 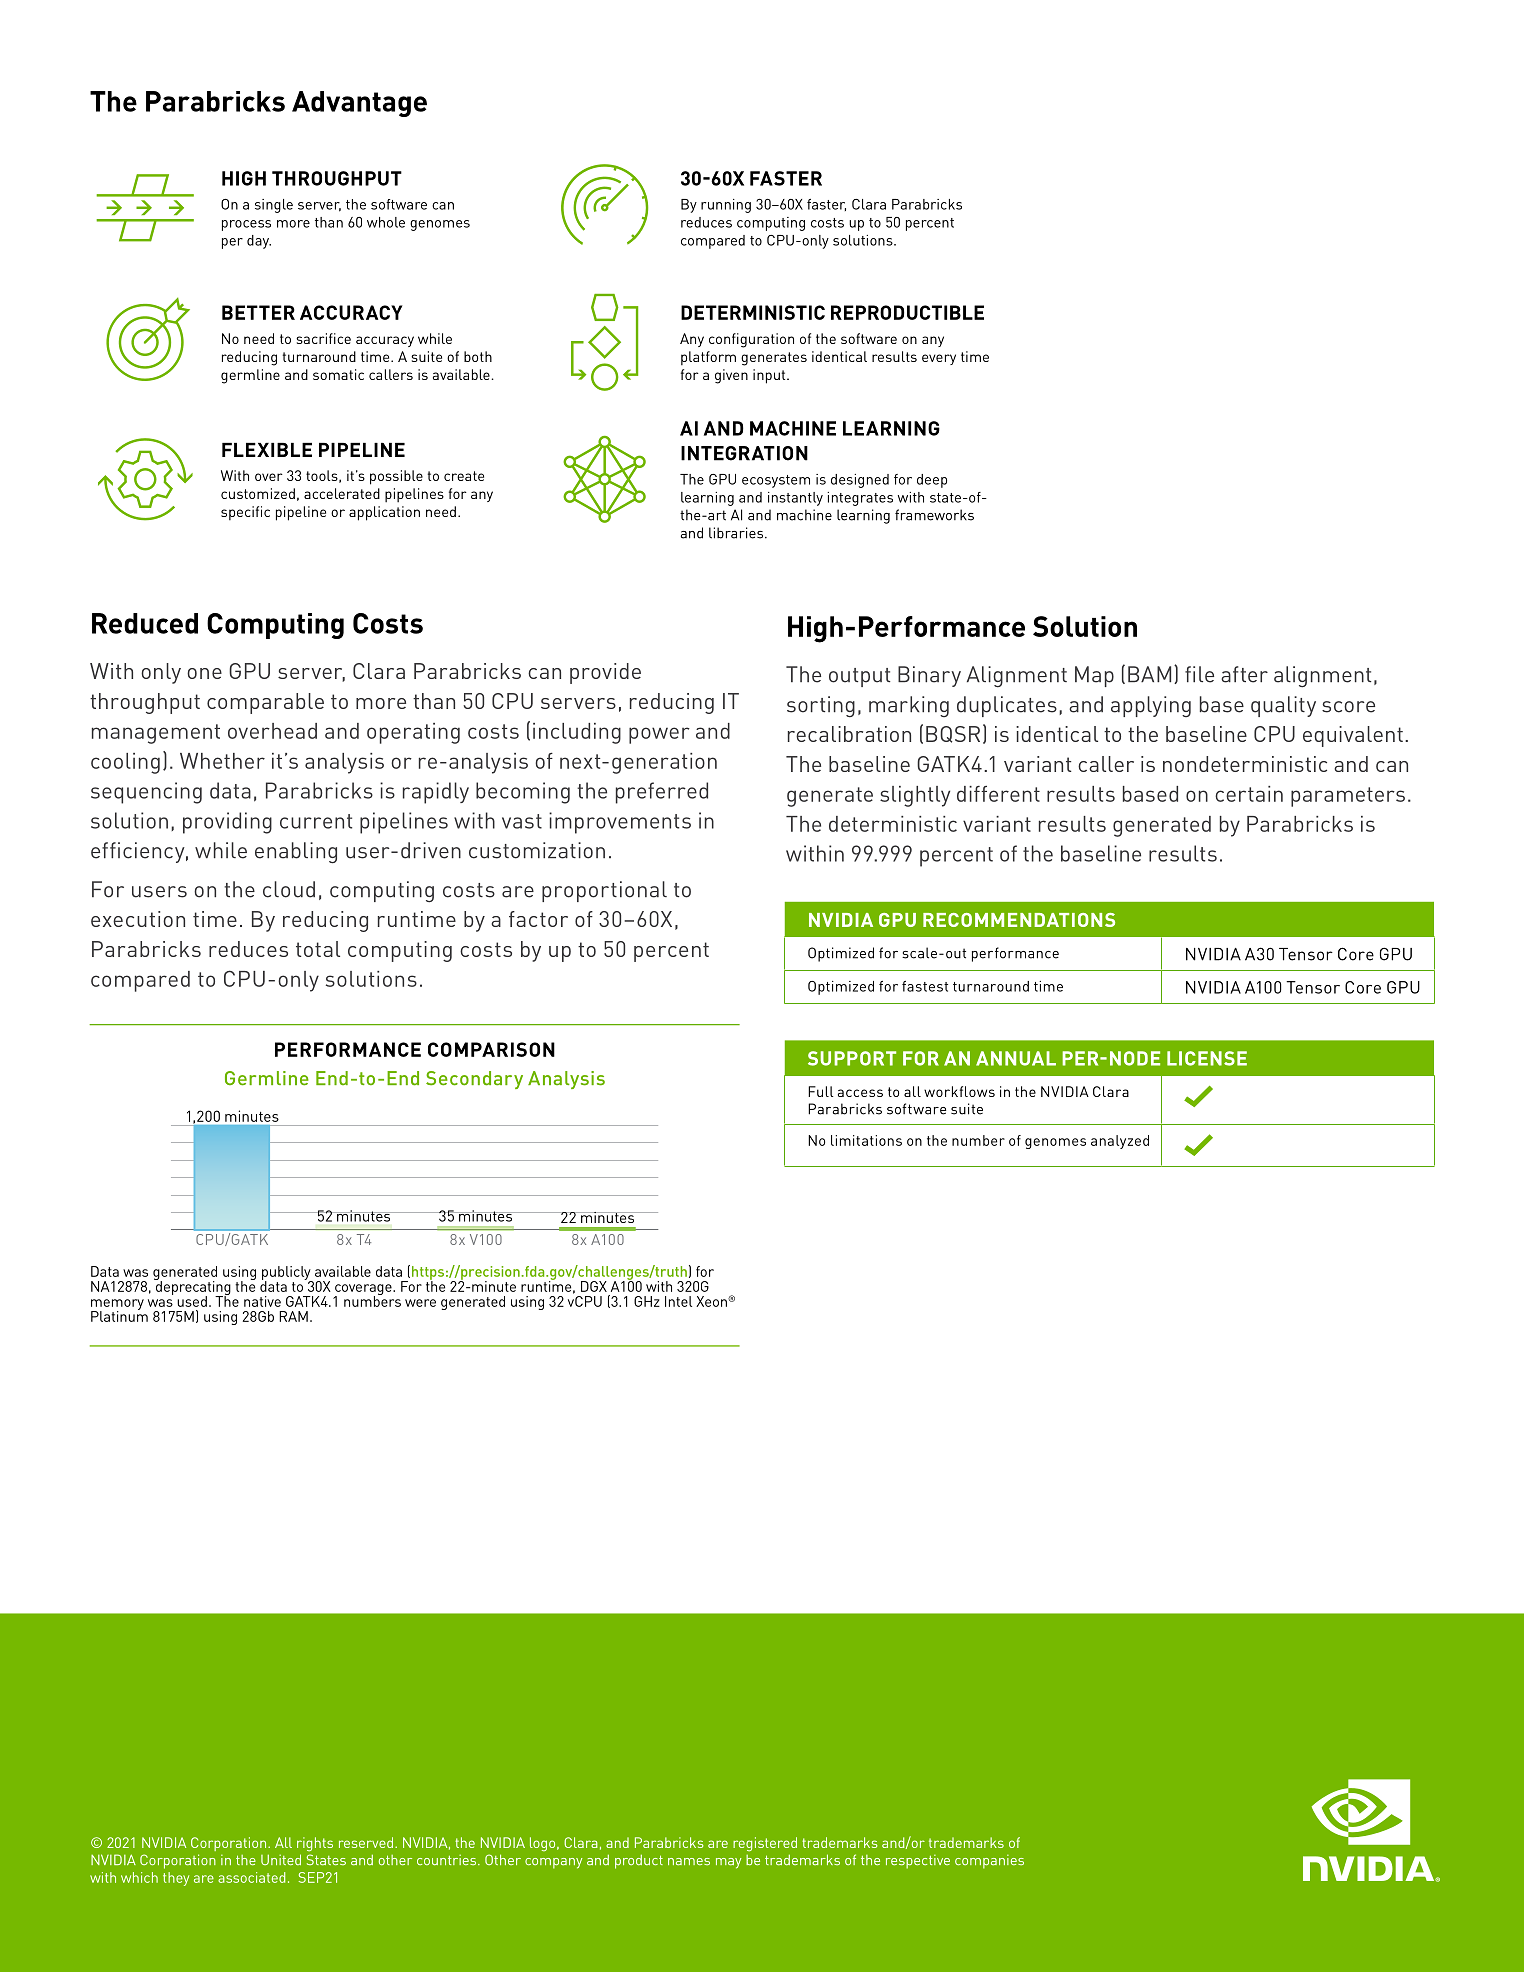 What do you see at coordinates (318, 949) in the page?
I see `total` at bounding box center [318, 949].
